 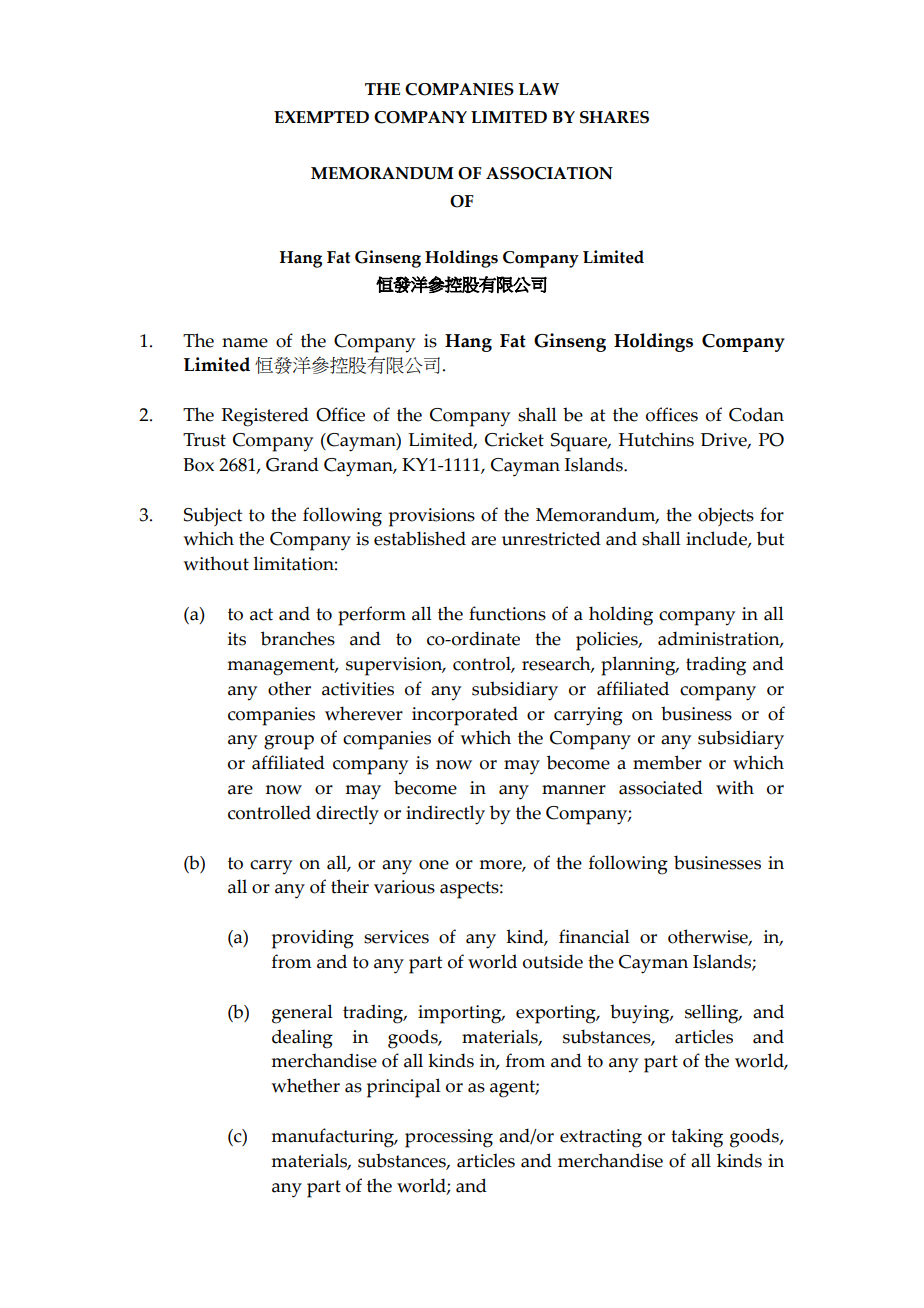 What do you see at coordinates (507, 613) in the page?
I see `functions` at bounding box center [507, 613].
